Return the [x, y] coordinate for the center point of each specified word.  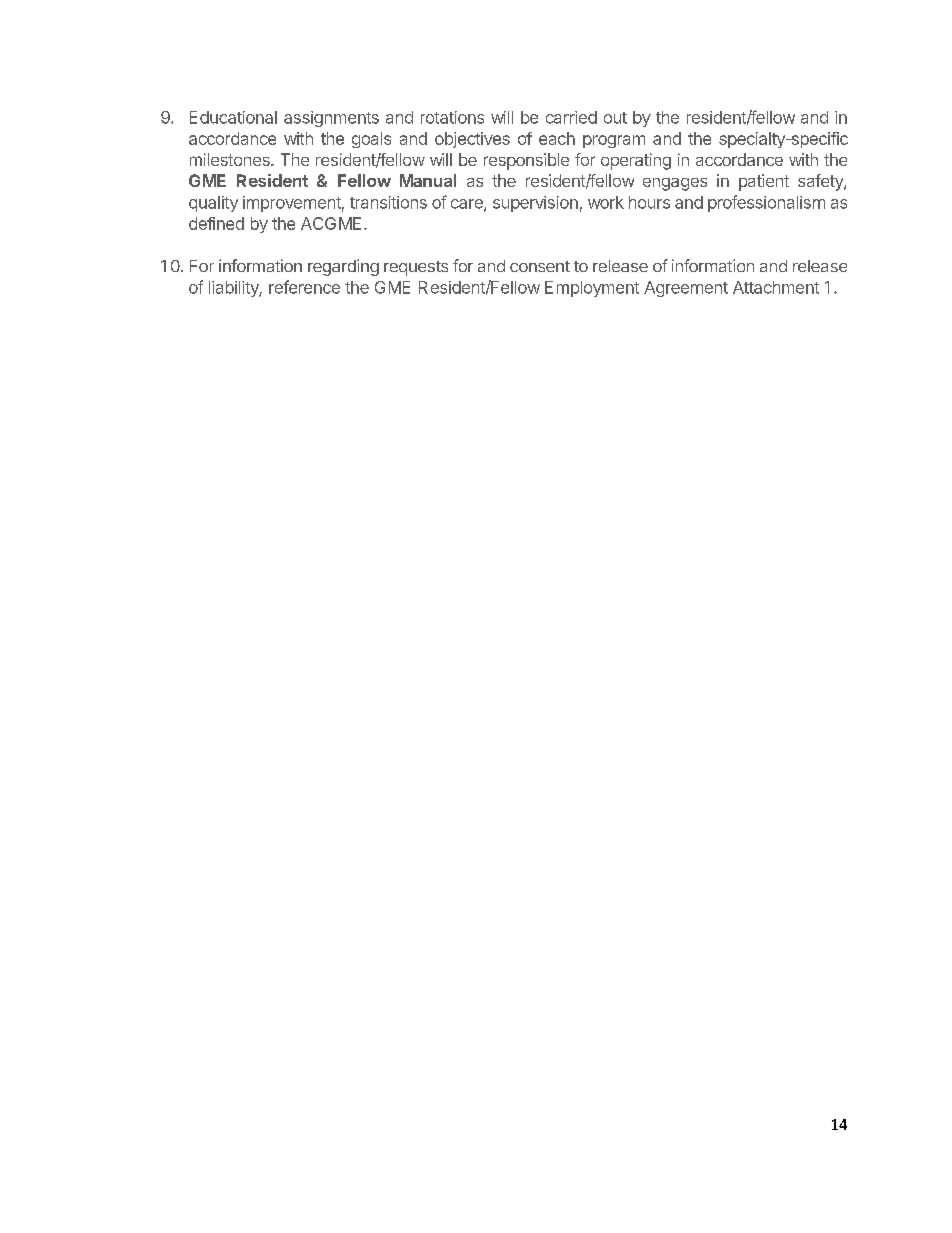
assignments [331, 119]
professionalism [766, 203]
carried [571, 117]
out [615, 118]
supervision [535, 204]
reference [304, 287]
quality [213, 204]
